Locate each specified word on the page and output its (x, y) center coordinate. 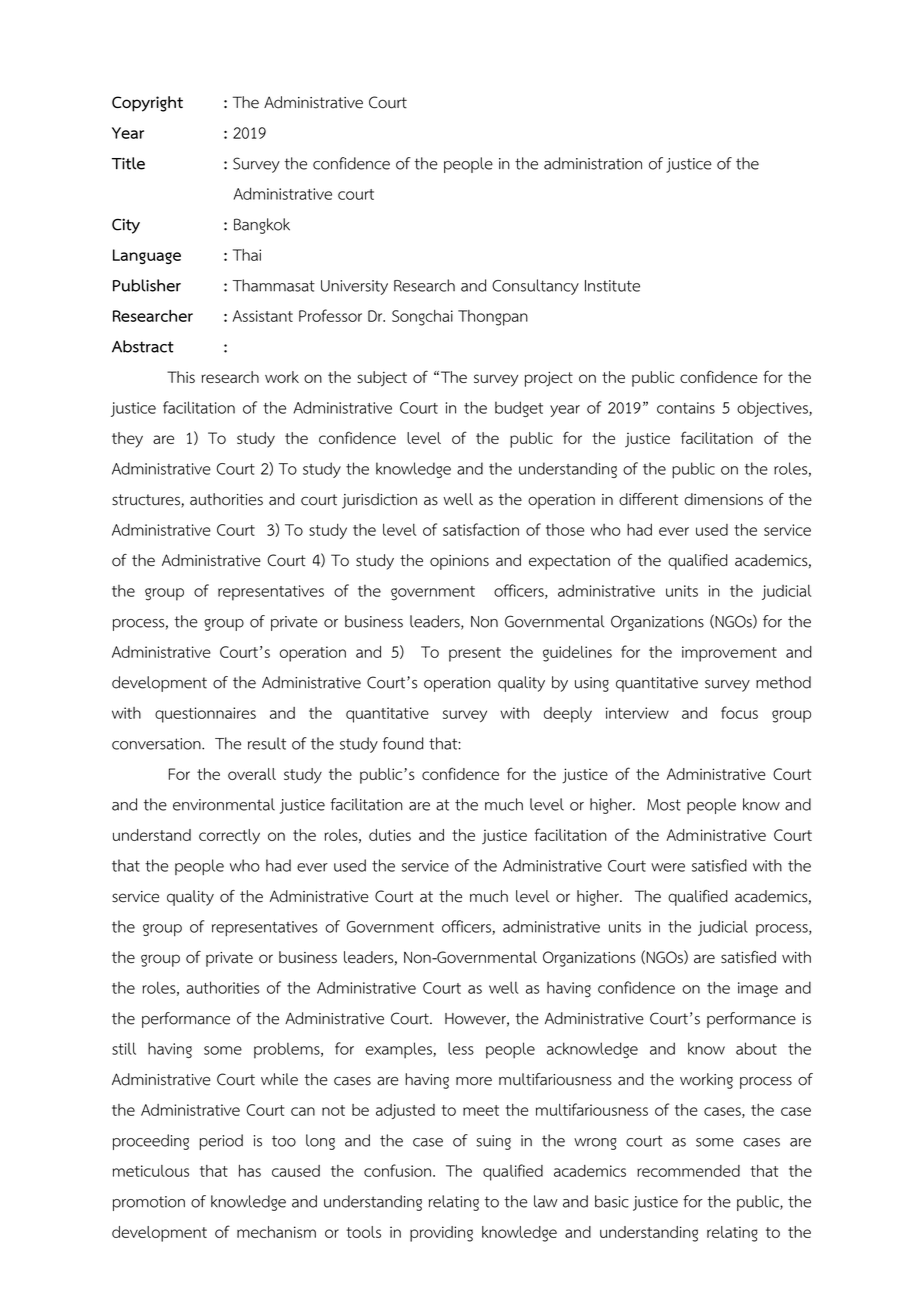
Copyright (147, 104)
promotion (149, 1203)
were (668, 867)
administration (593, 163)
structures (147, 501)
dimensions (723, 499)
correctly (229, 837)
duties (390, 835)
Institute (612, 286)
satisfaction (481, 529)
